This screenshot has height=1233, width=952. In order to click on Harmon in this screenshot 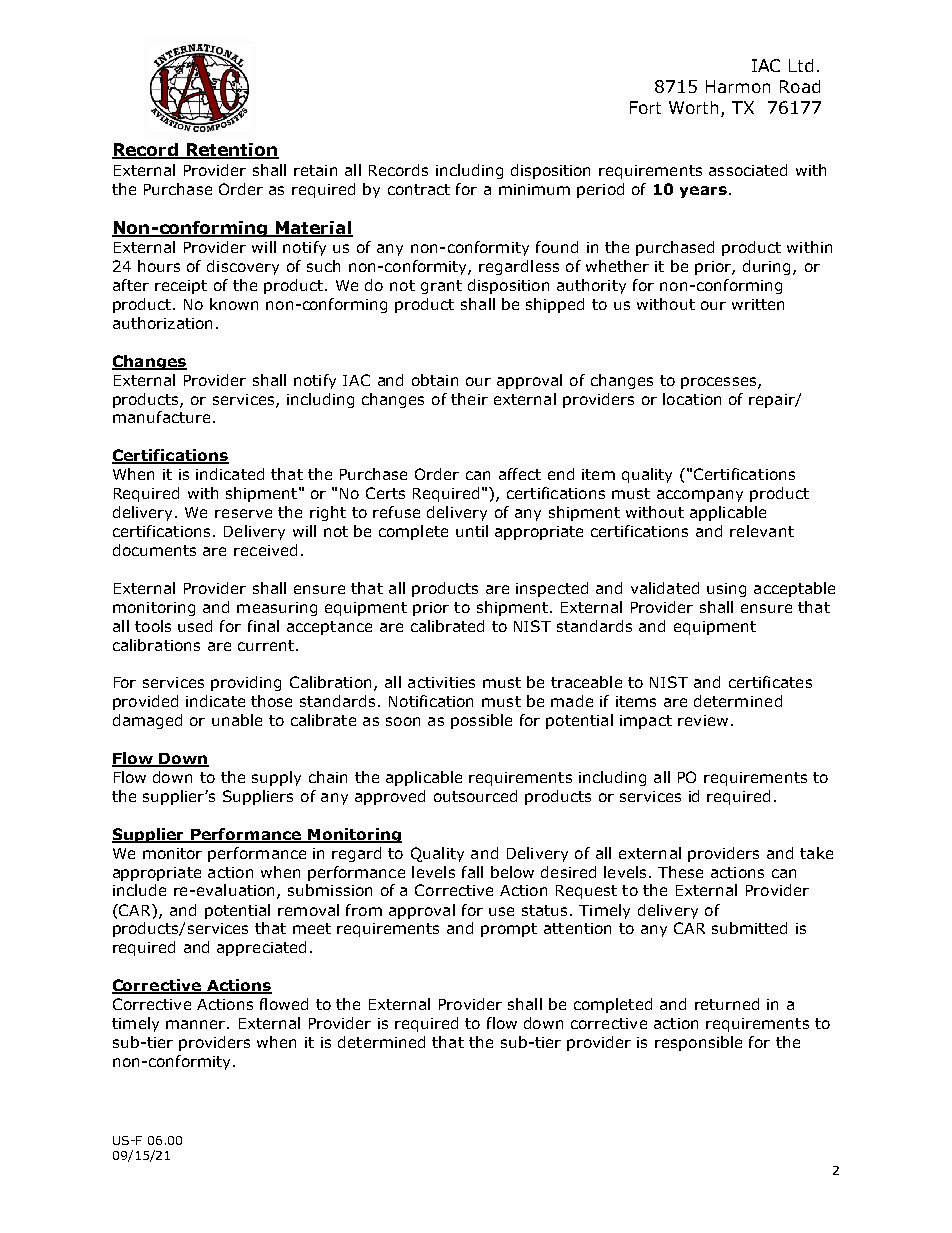, I will do `click(738, 86)`.
